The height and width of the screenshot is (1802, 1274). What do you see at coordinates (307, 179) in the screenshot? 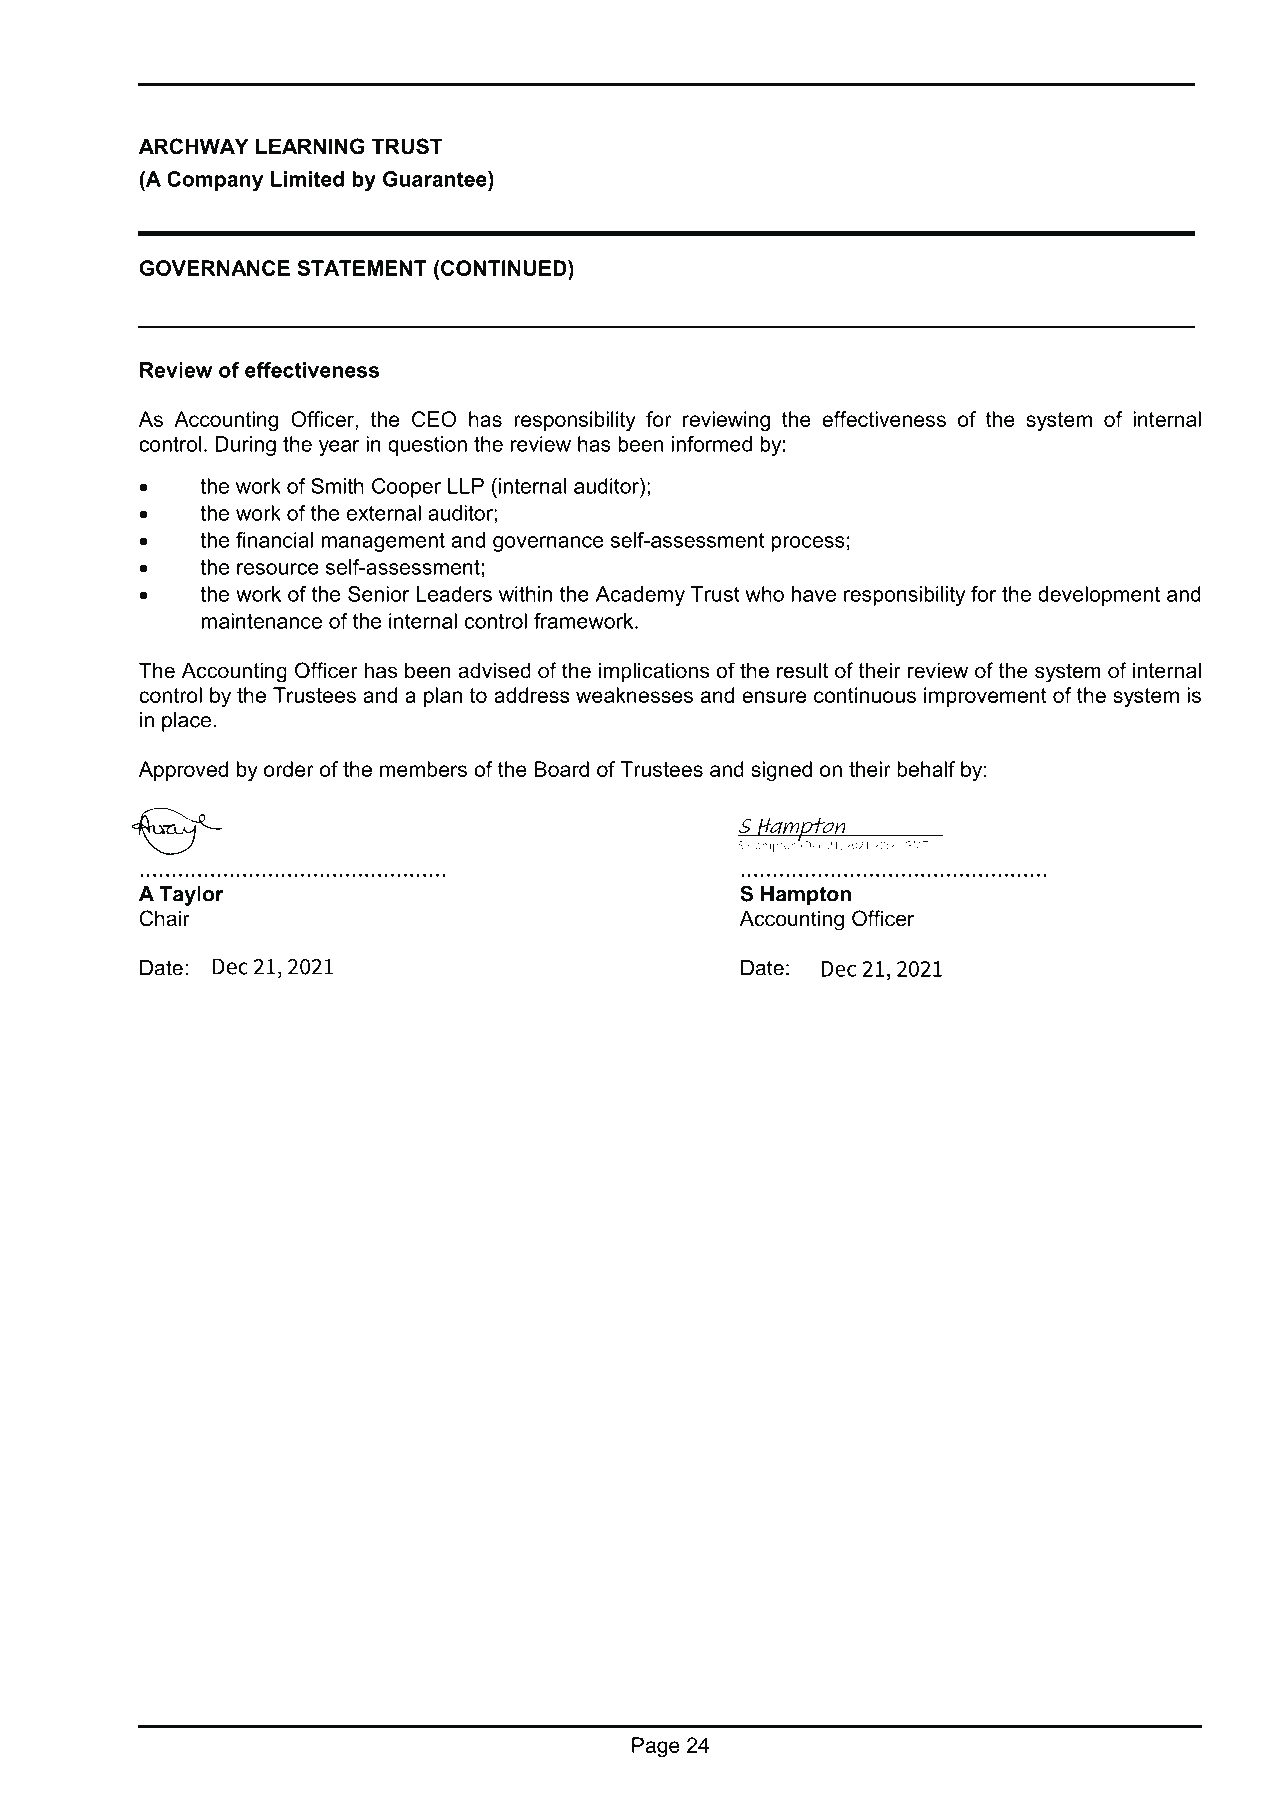
I see `Limited` at bounding box center [307, 179].
